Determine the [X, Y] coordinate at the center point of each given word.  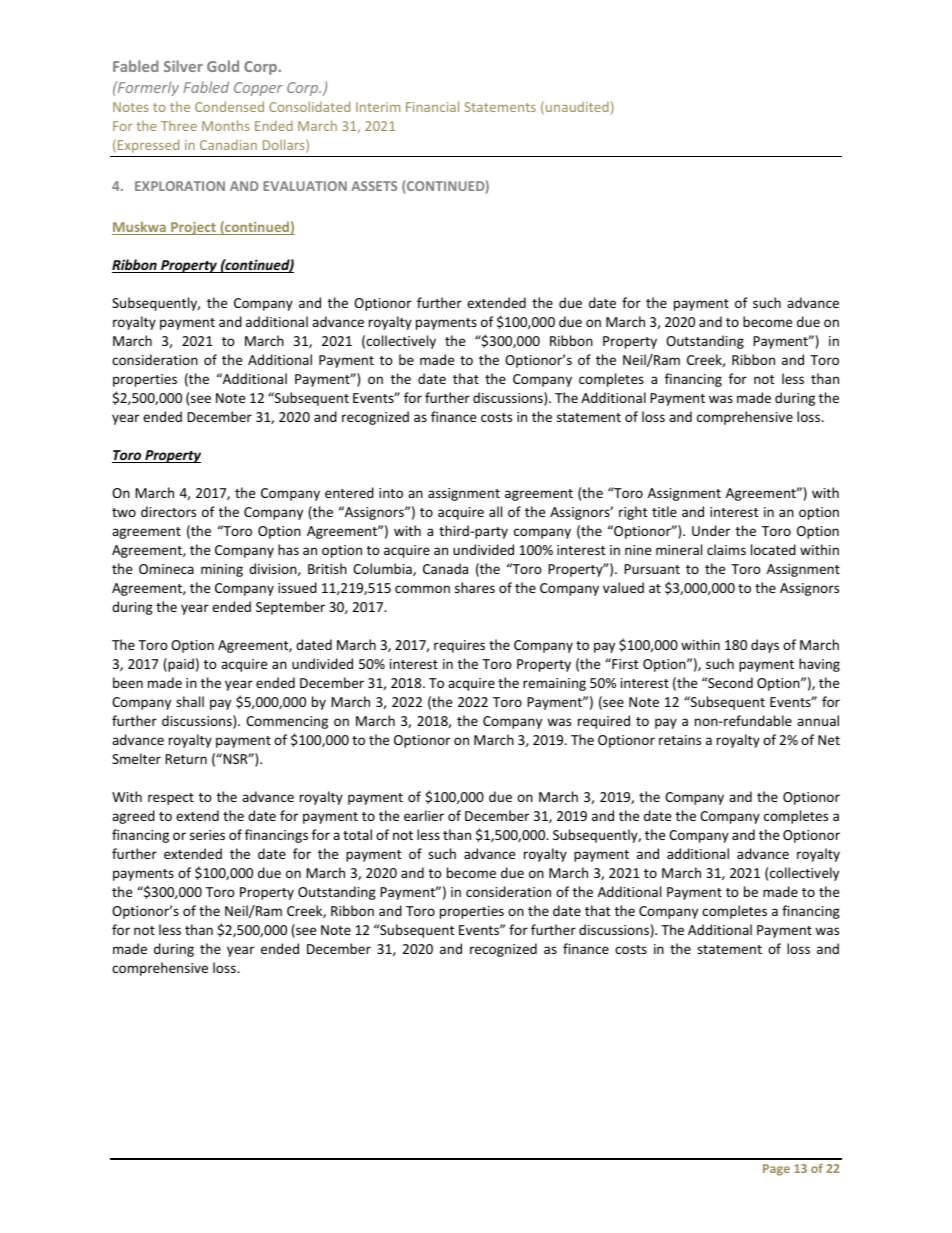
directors [168, 511]
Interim [378, 107]
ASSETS [374, 186]
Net [829, 740]
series [207, 835]
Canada [445, 568]
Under [711, 530]
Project [193, 228]
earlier [424, 815]
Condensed [229, 106]
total [357, 834]
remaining [554, 684]
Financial [432, 106]
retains [680, 740]
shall [190, 701]
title [664, 511]
